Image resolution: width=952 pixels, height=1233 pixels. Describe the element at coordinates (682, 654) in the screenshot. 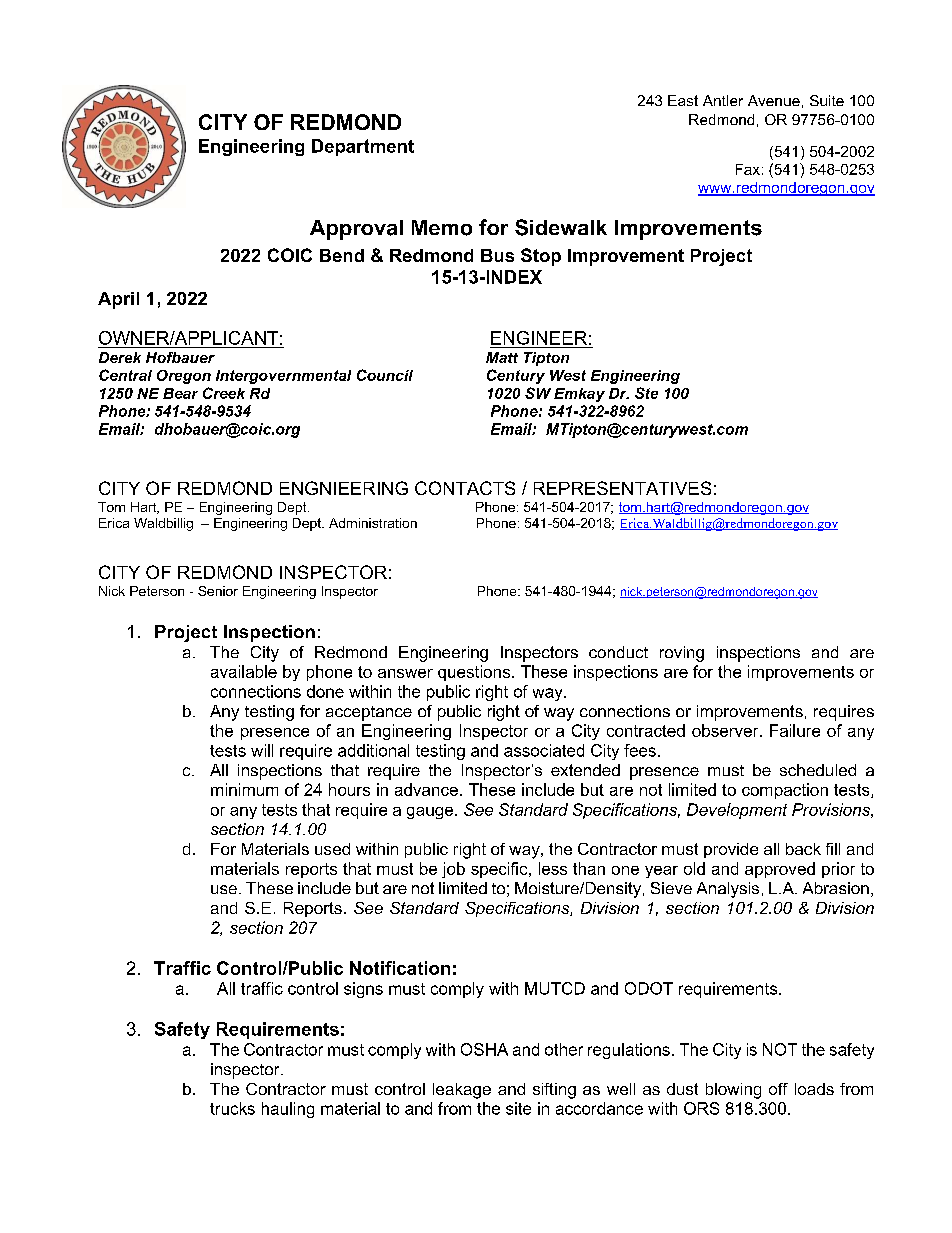

I see `roving` at that location.
